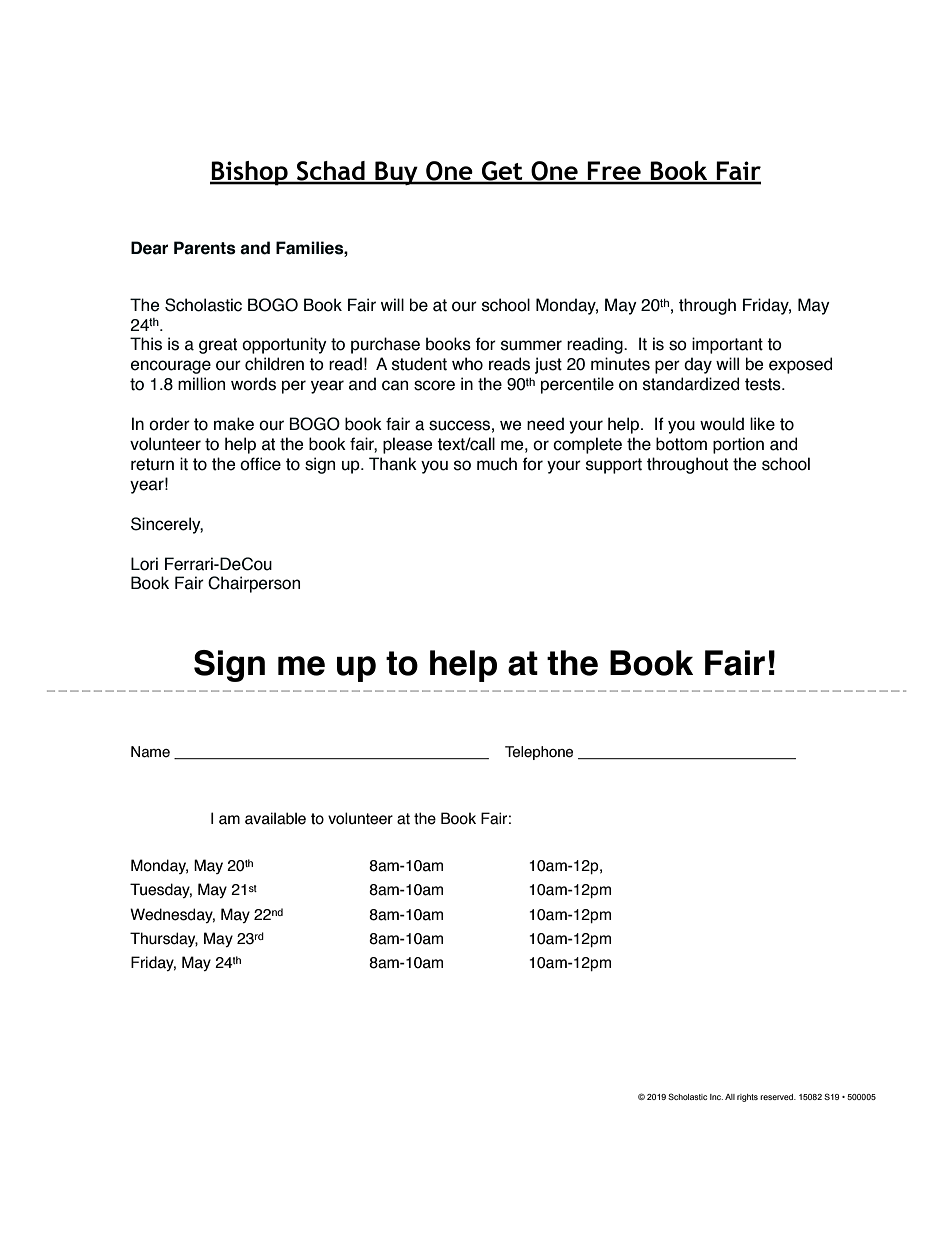 This screenshot has width=952, height=1233. Describe the element at coordinates (539, 753) in the screenshot. I see `Telephone` at that location.
